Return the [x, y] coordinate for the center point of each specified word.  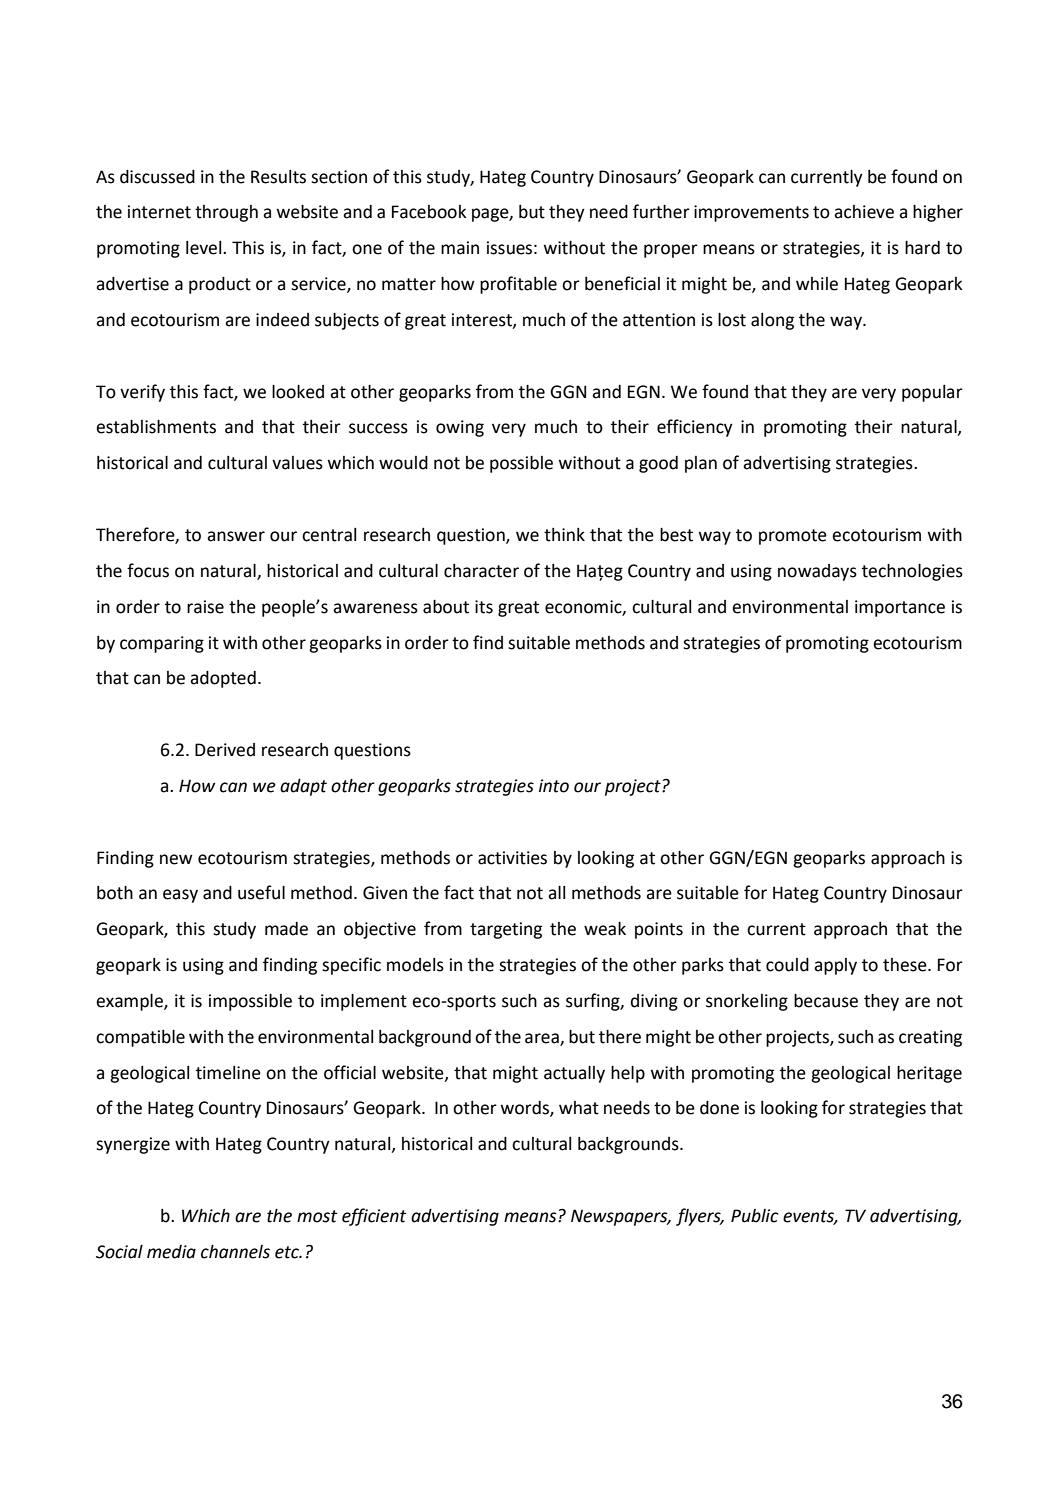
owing [460, 428]
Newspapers [620, 1217]
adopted [223, 679]
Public [755, 1216]
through [226, 213]
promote [793, 537]
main [460, 248]
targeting [506, 930]
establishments [156, 427]
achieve [864, 212]
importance [900, 608]
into [554, 786]
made [286, 929]
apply [835, 966]
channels [235, 1252]
